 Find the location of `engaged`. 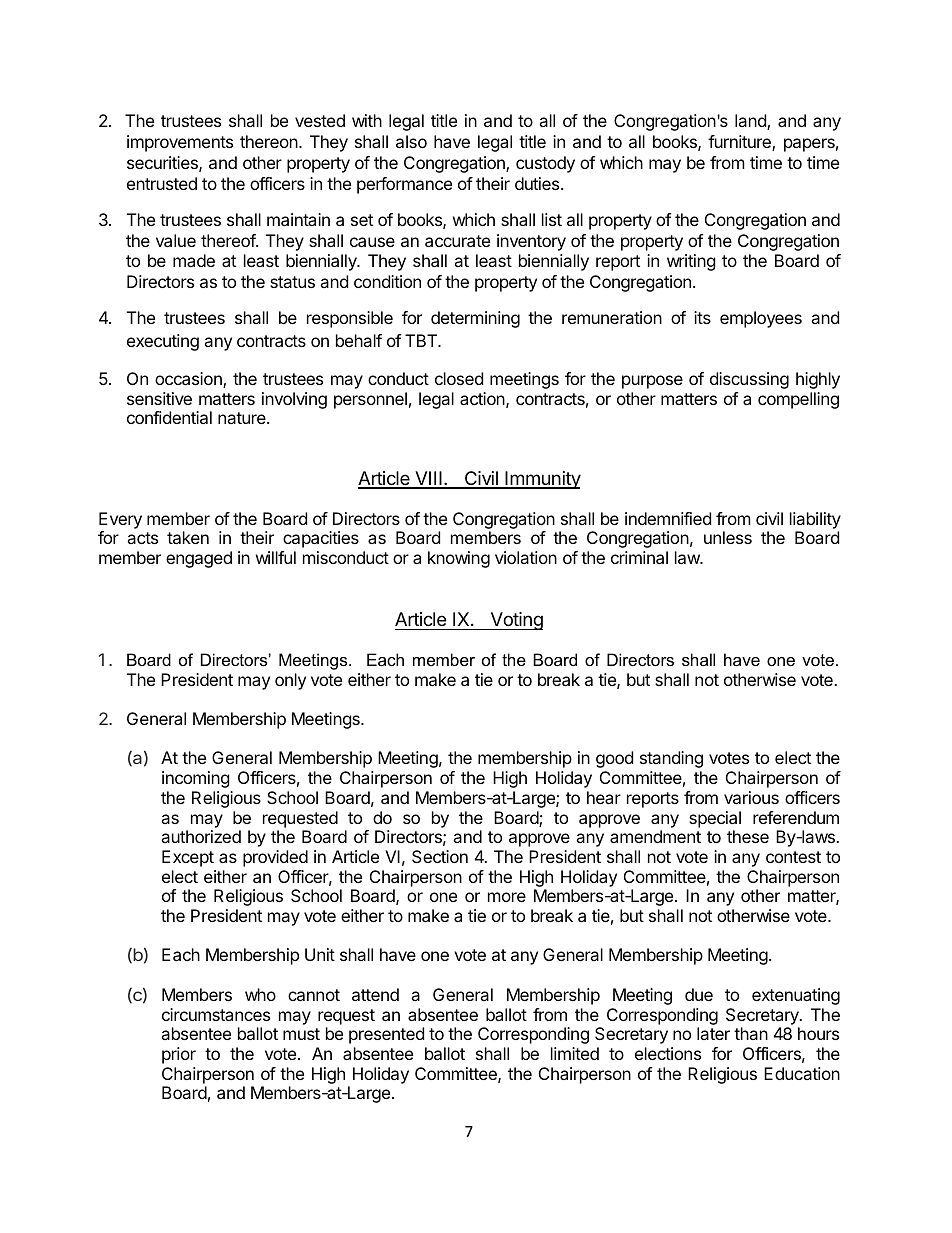

engaged is located at coordinates (199, 559).
